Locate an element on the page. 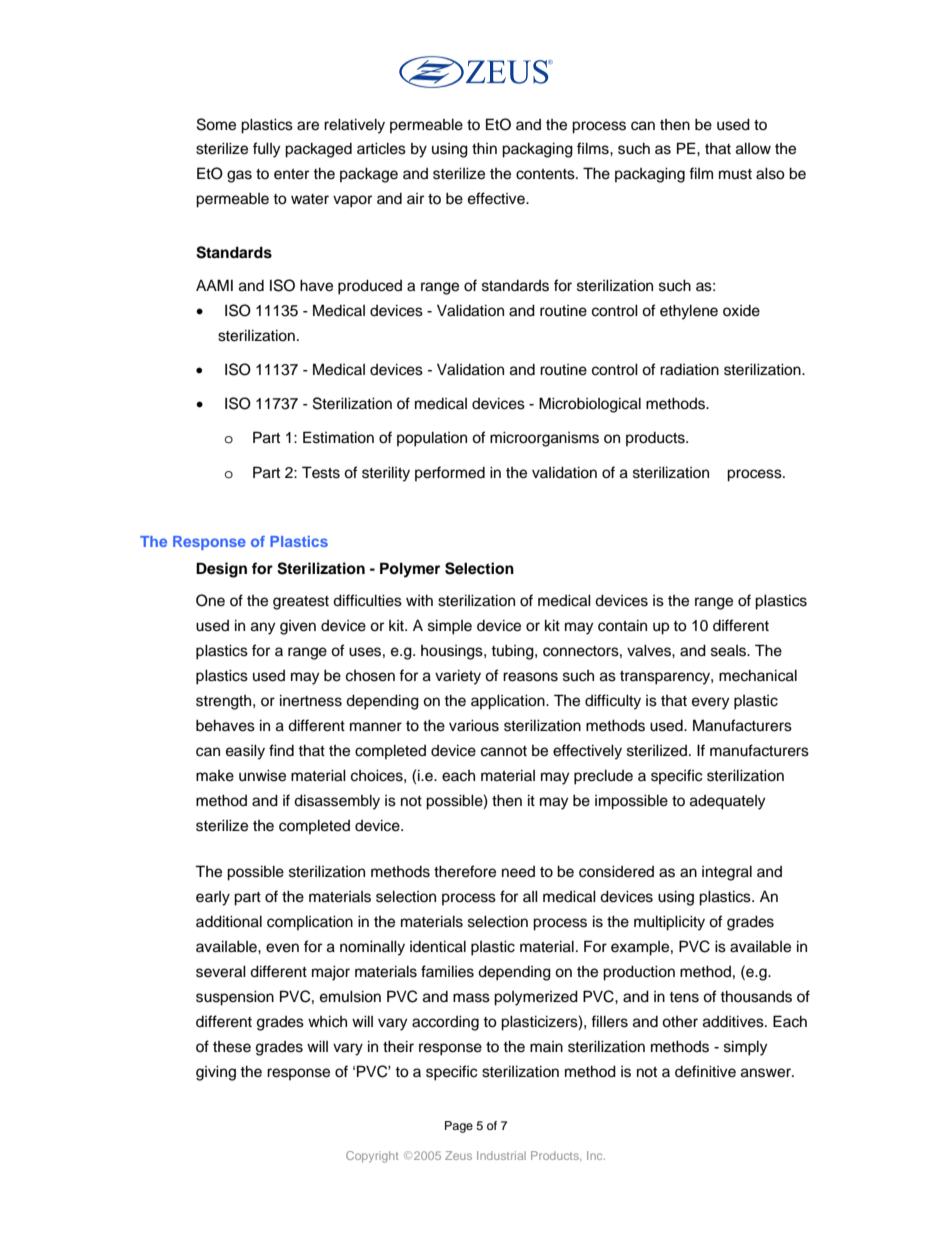  giving is located at coordinates (216, 1073).
